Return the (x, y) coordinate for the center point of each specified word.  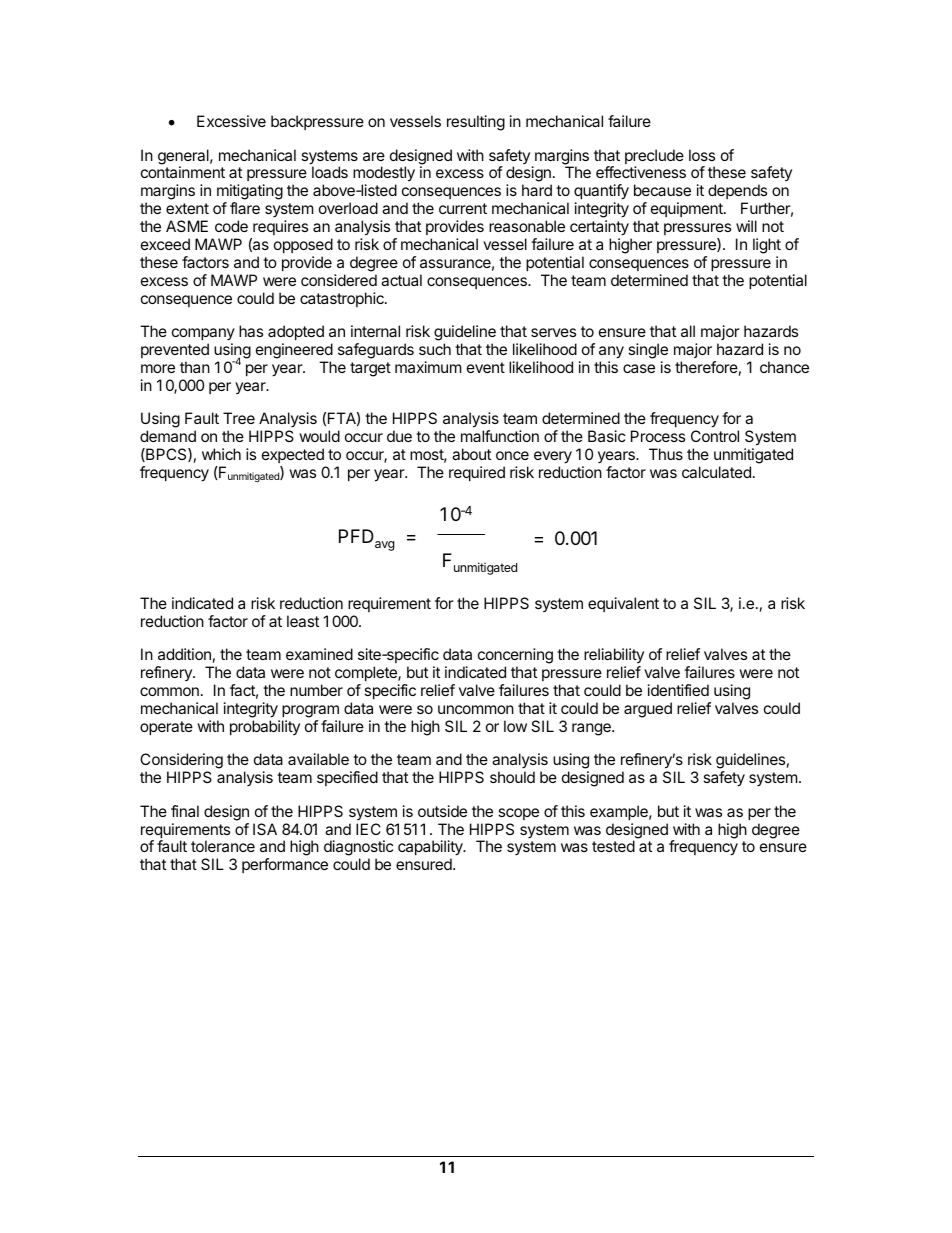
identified (678, 690)
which (221, 454)
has (251, 331)
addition (184, 654)
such (435, 349)
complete (367, 673)
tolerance (223, 846)
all (688, 331)
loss (702, 155)
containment (183, 172)
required (477, 473)
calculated (716, 472)
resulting (476, 123)
